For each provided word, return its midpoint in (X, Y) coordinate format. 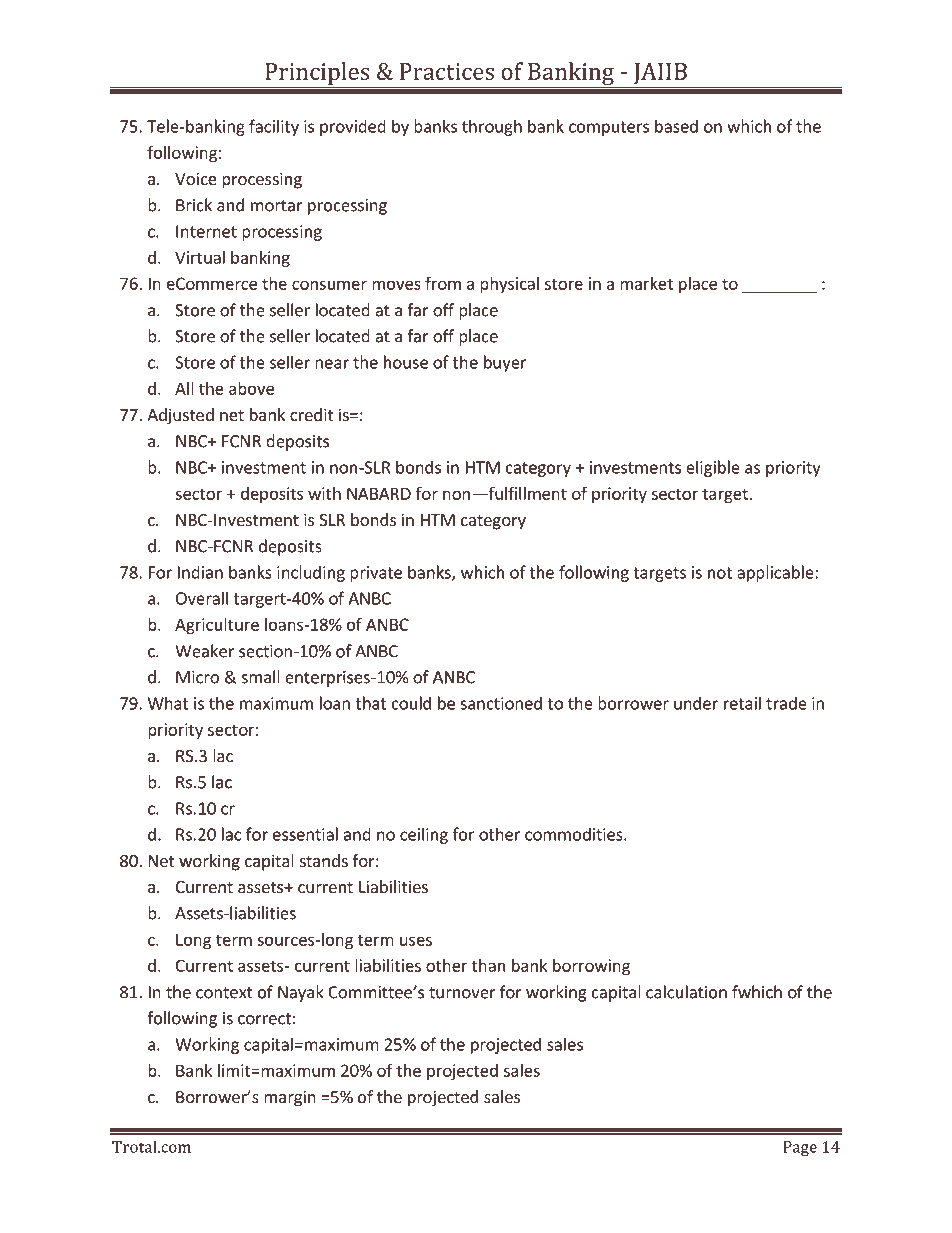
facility (274, 127)
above (251, 388)
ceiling (424, 835)
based (676, 126)
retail (742, 703)
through (492, 127)
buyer (505, 363)
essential (305, 834)
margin (290, 1098)
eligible (713, 468)
